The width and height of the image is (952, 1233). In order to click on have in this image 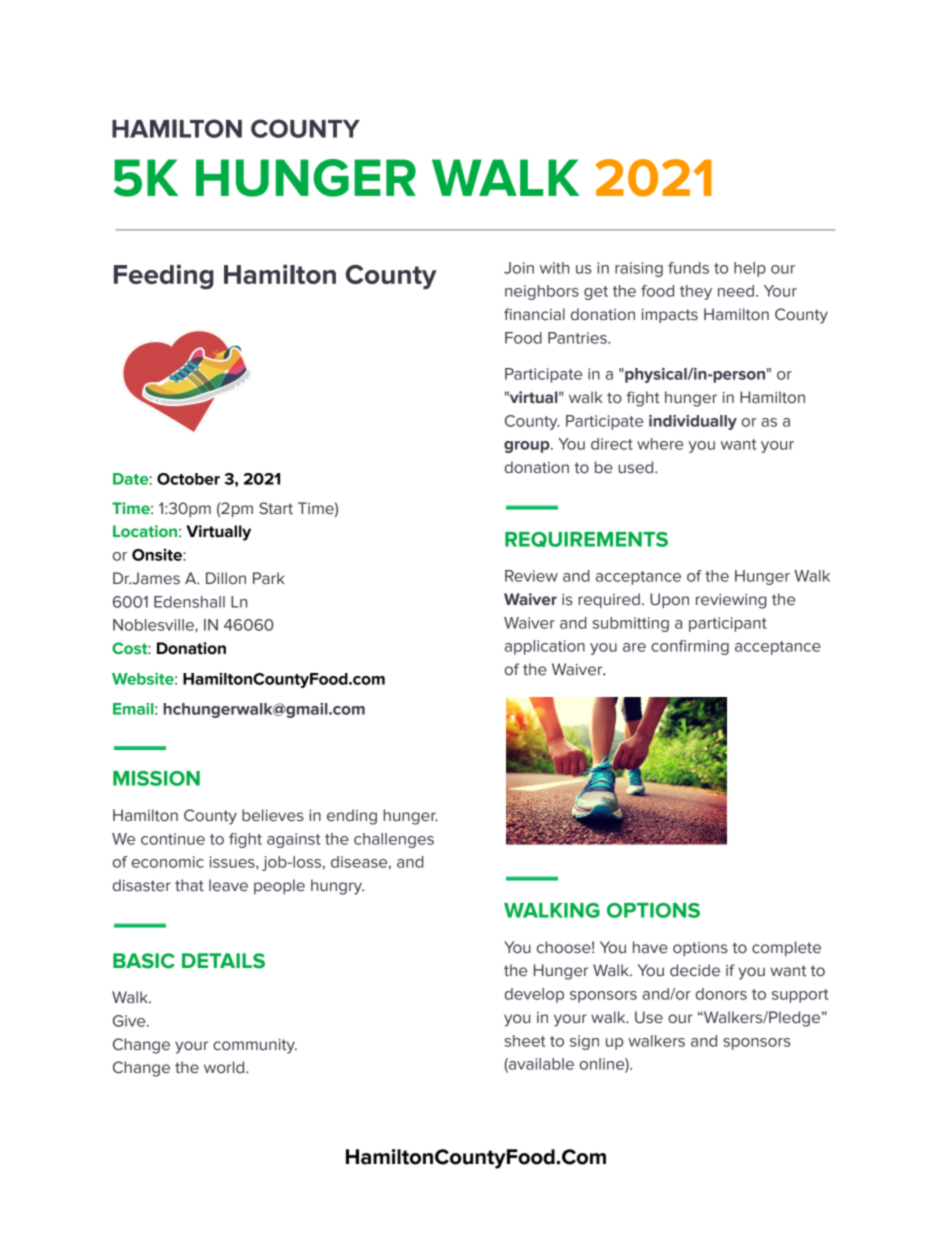, I will do `click(650, 947)`.
